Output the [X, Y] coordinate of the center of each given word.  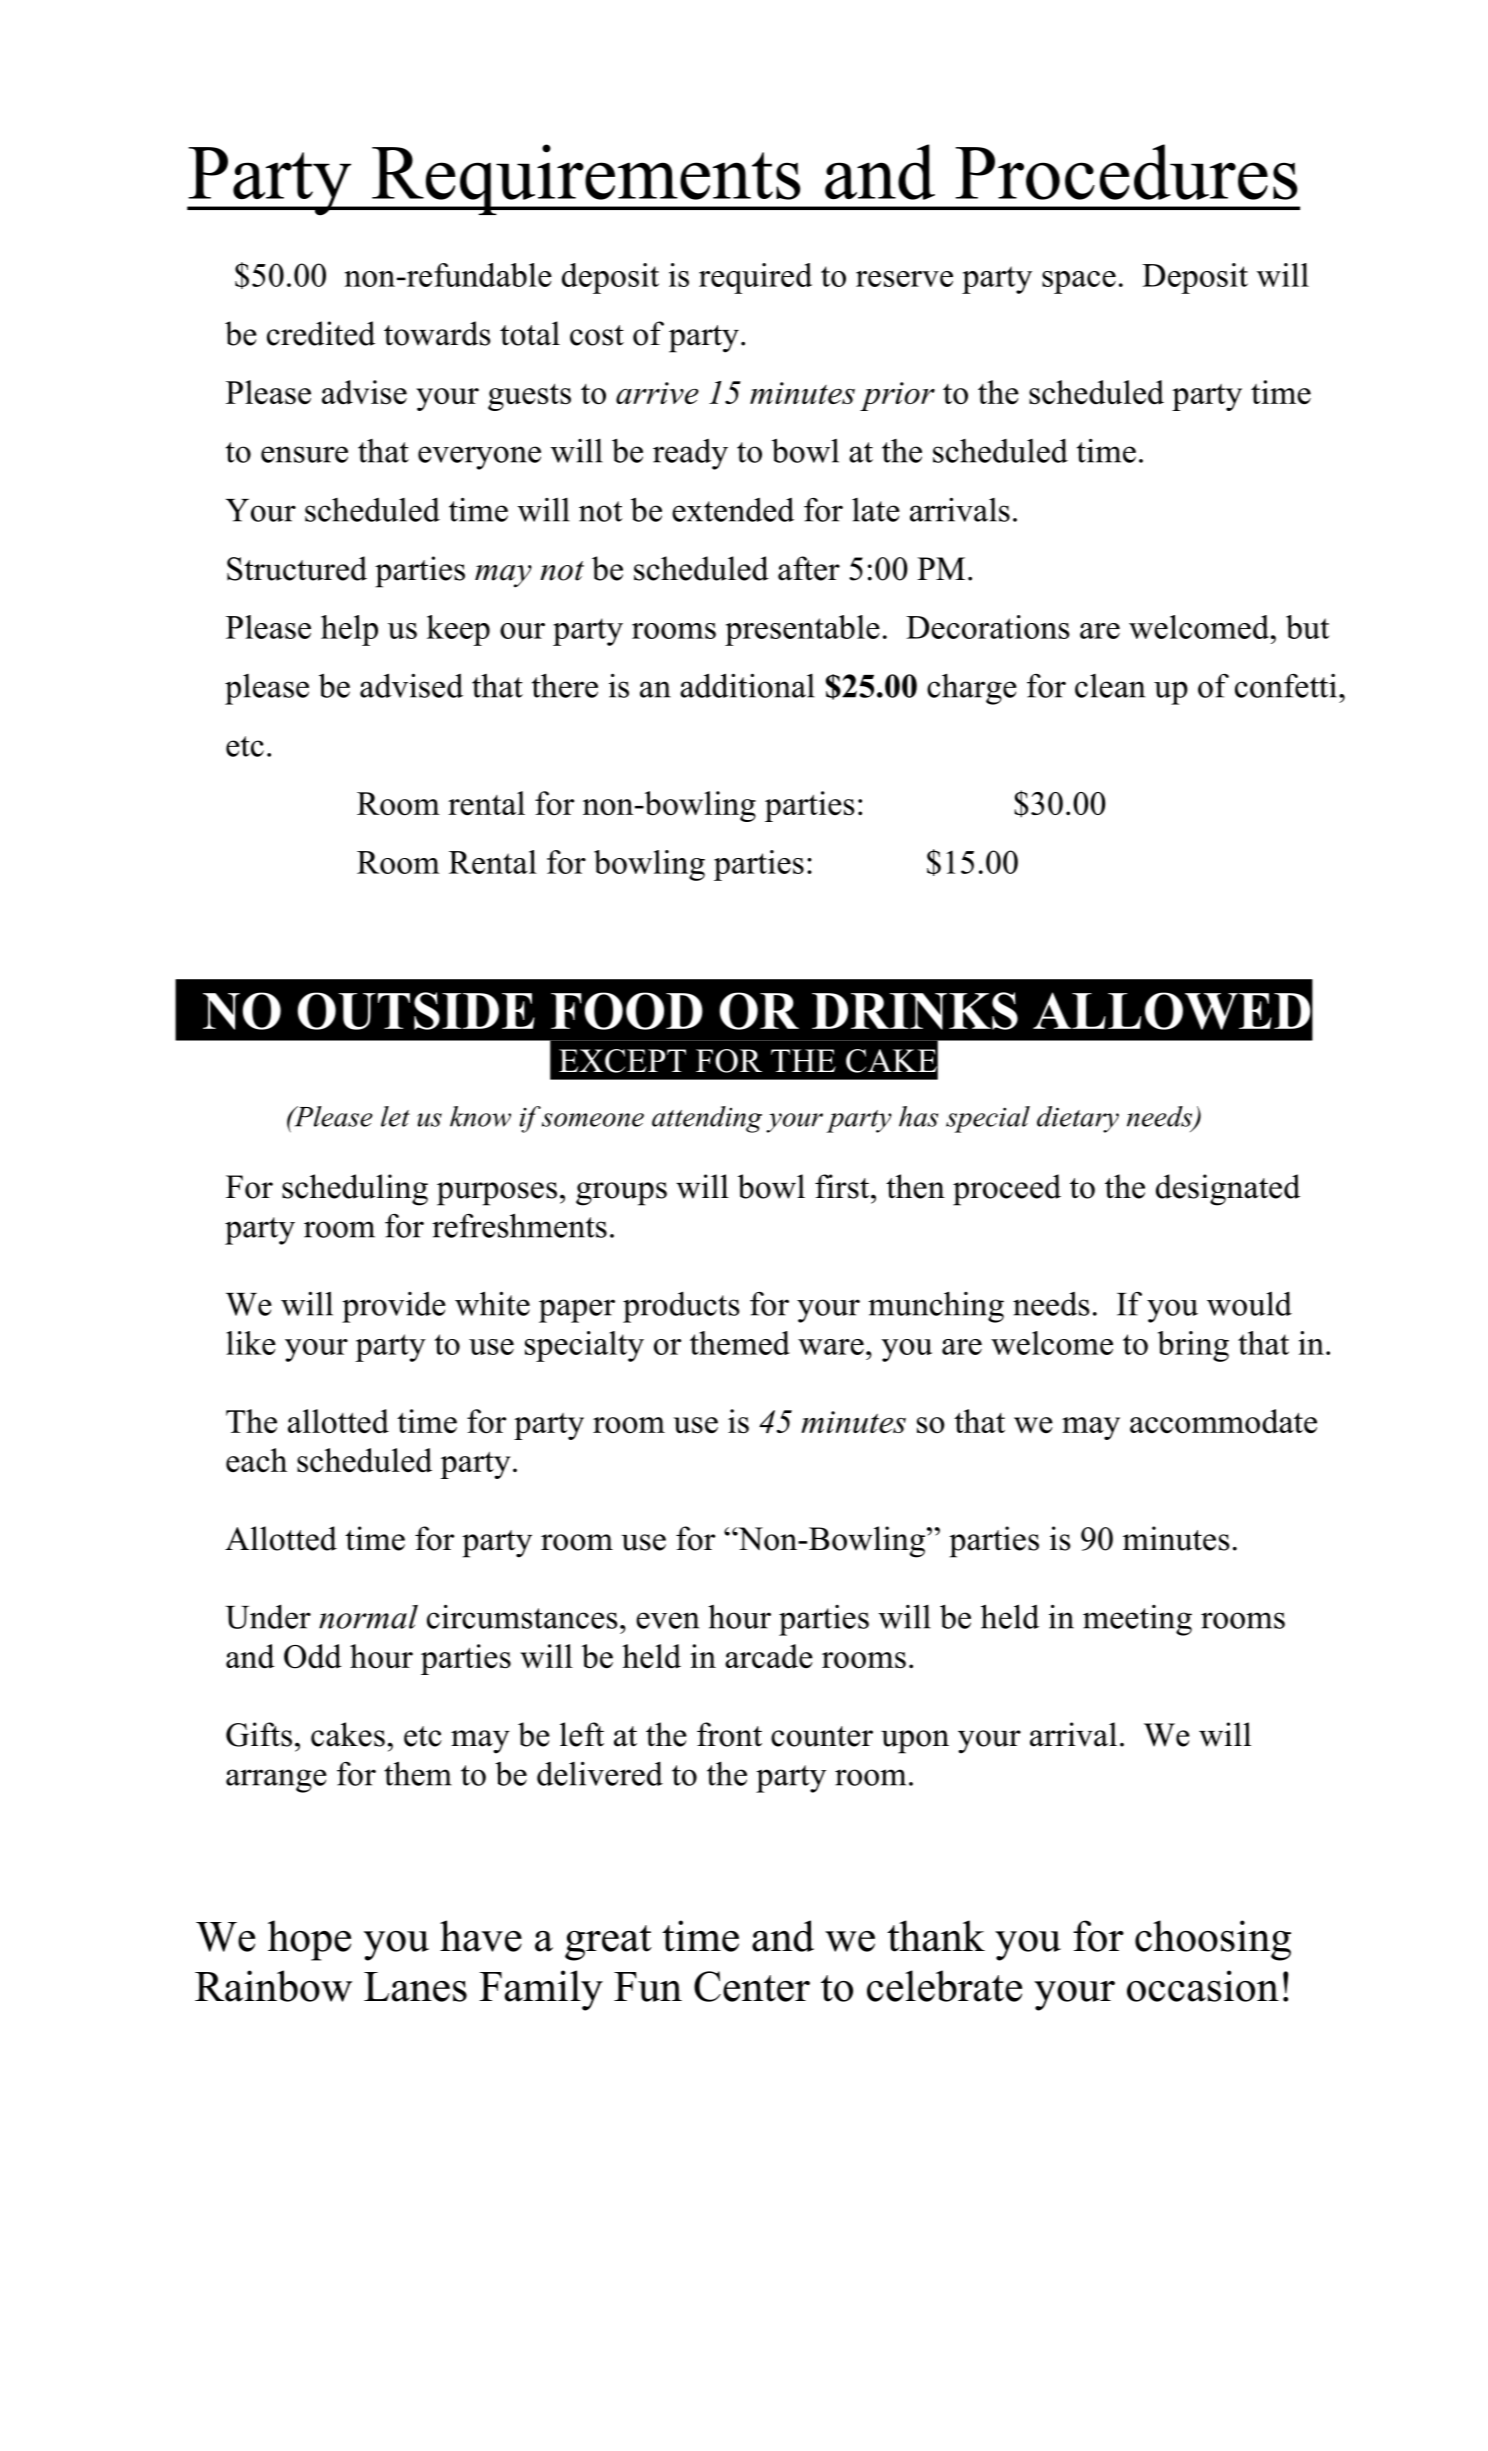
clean [1110, 686]
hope [309, 1940]
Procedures [1126, 172]
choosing [1213, 1940]
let [395, 1116]
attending [707, 1119]
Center [752, 1986]
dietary [1078, 1119]
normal [368, 1617]
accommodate [1223, 1421]
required [755, 278]
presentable [802, 630]
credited [321, 333]
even [667, 1620]
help [349, 630]
